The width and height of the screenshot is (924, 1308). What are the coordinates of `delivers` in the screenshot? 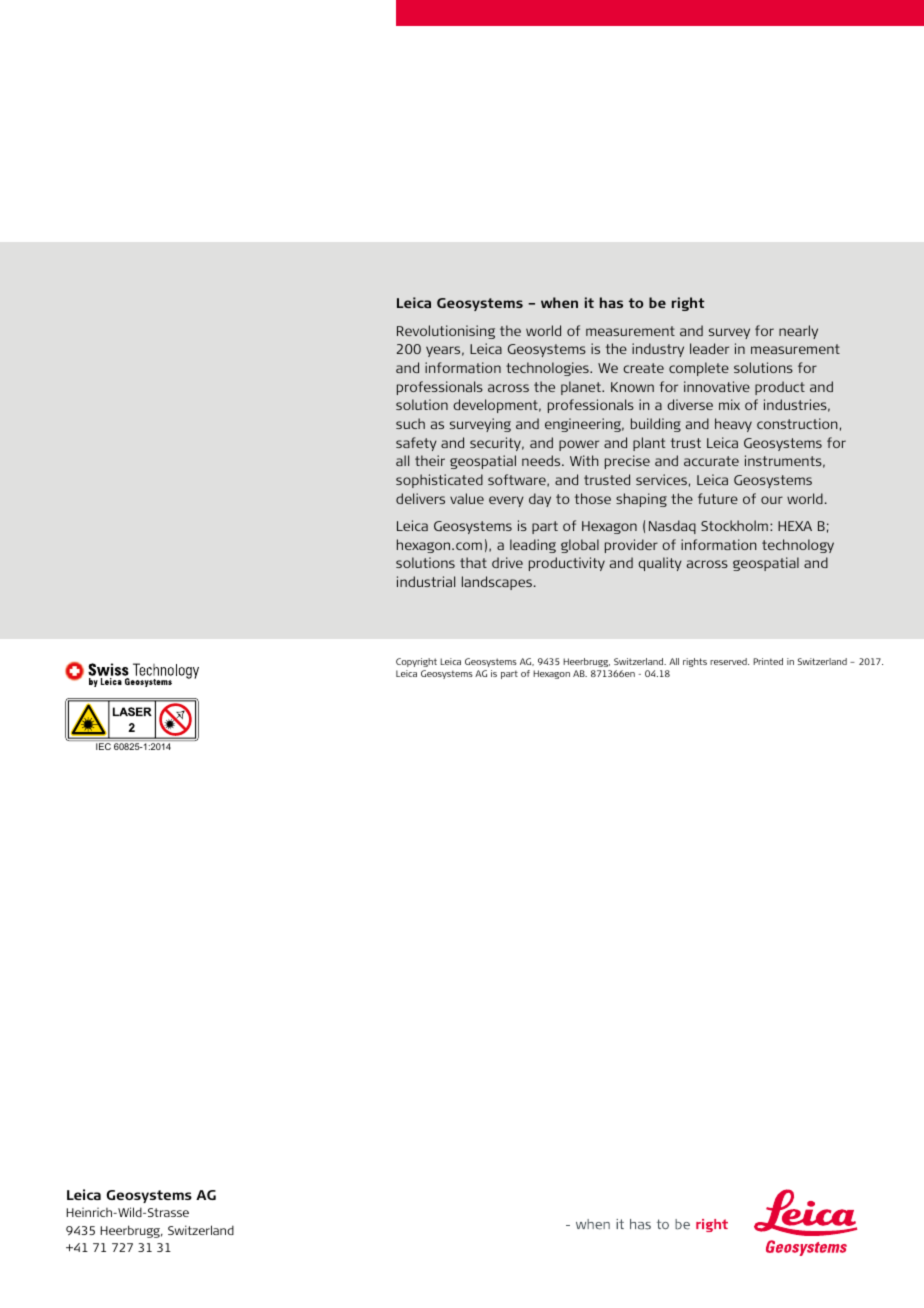 It's located at (420, 498).
